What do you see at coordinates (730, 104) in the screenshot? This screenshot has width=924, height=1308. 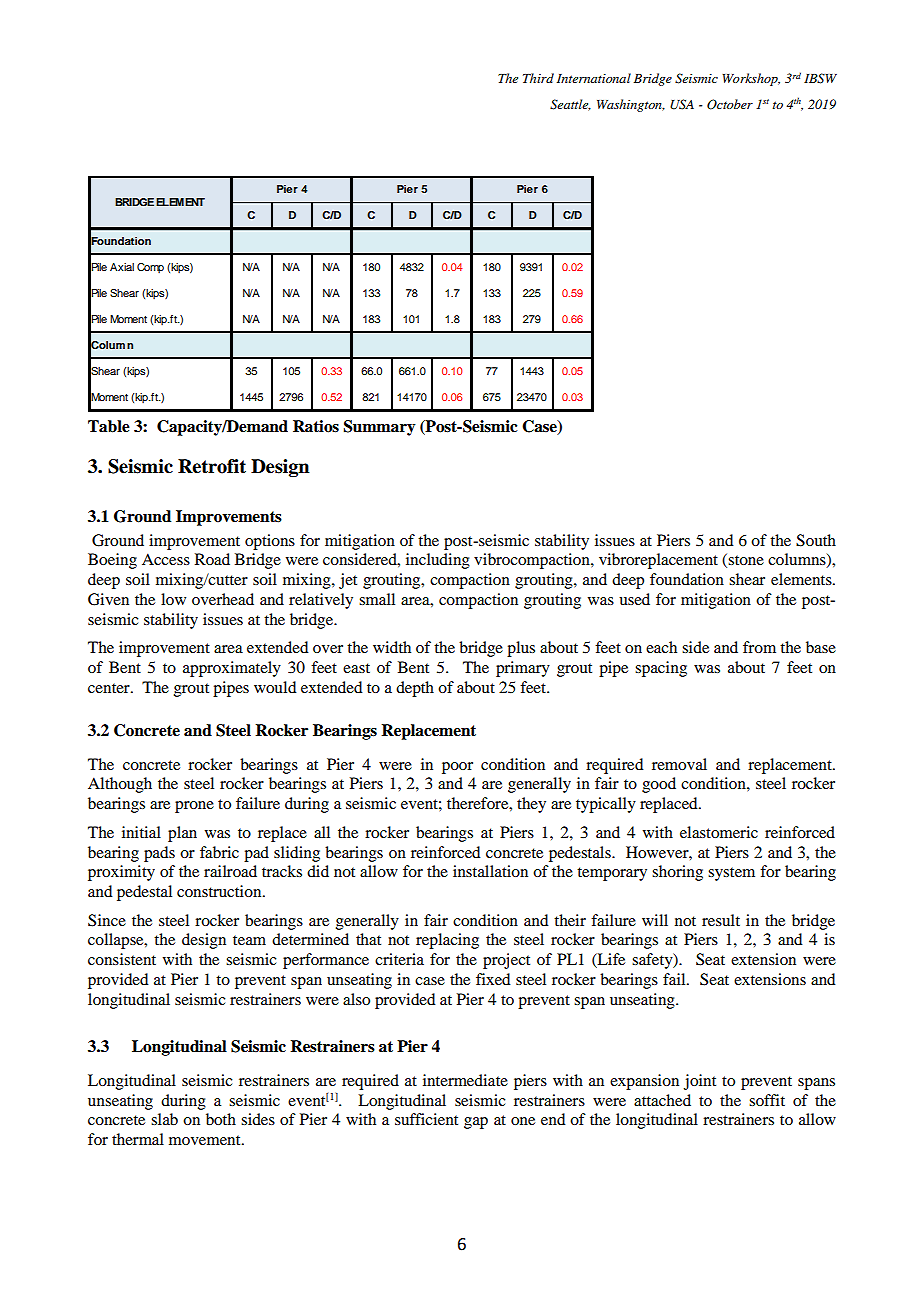 I see `October` at bounding box center [730, 104].
